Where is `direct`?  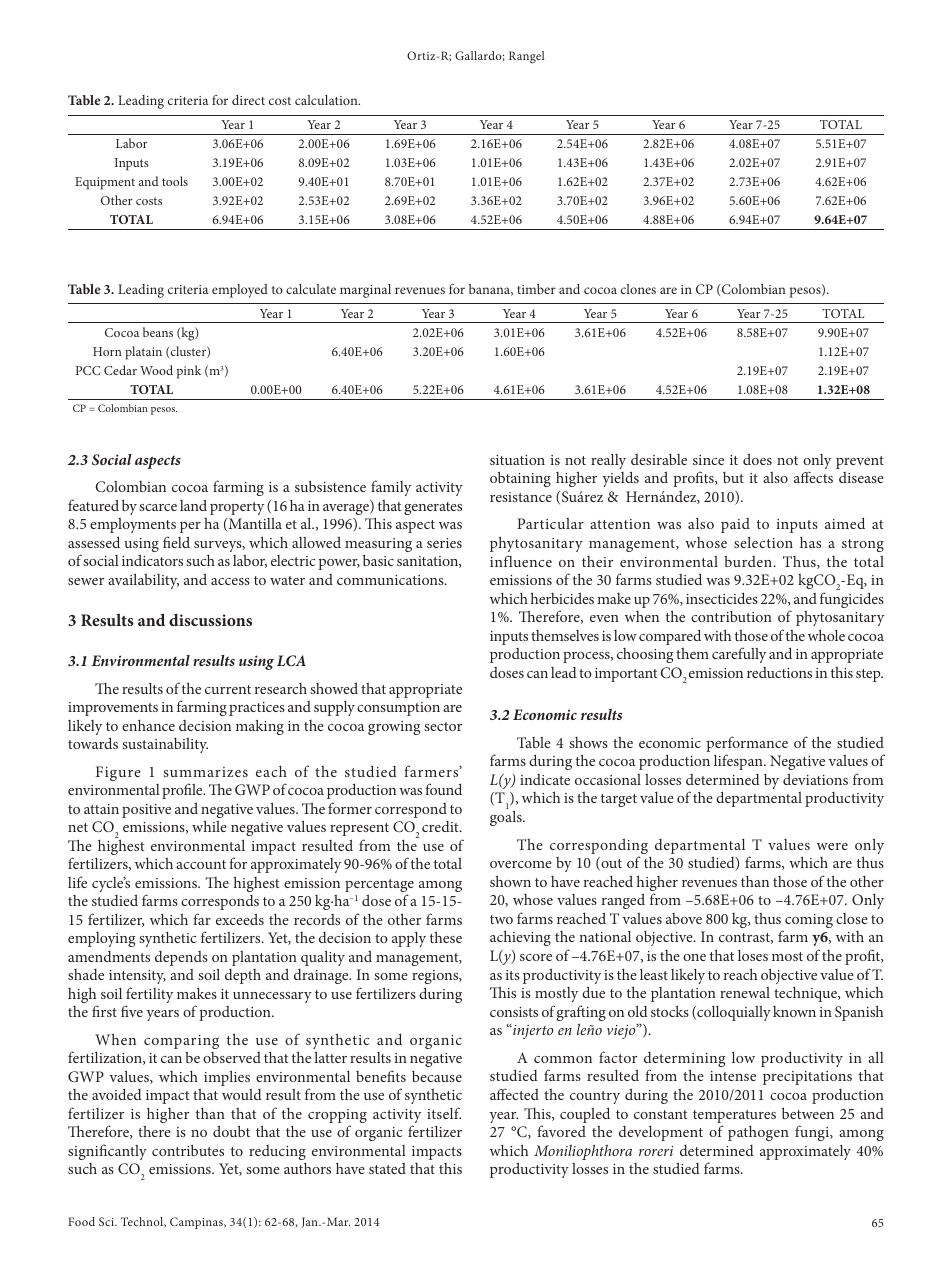 direct is located at coordinates (248, 100).
